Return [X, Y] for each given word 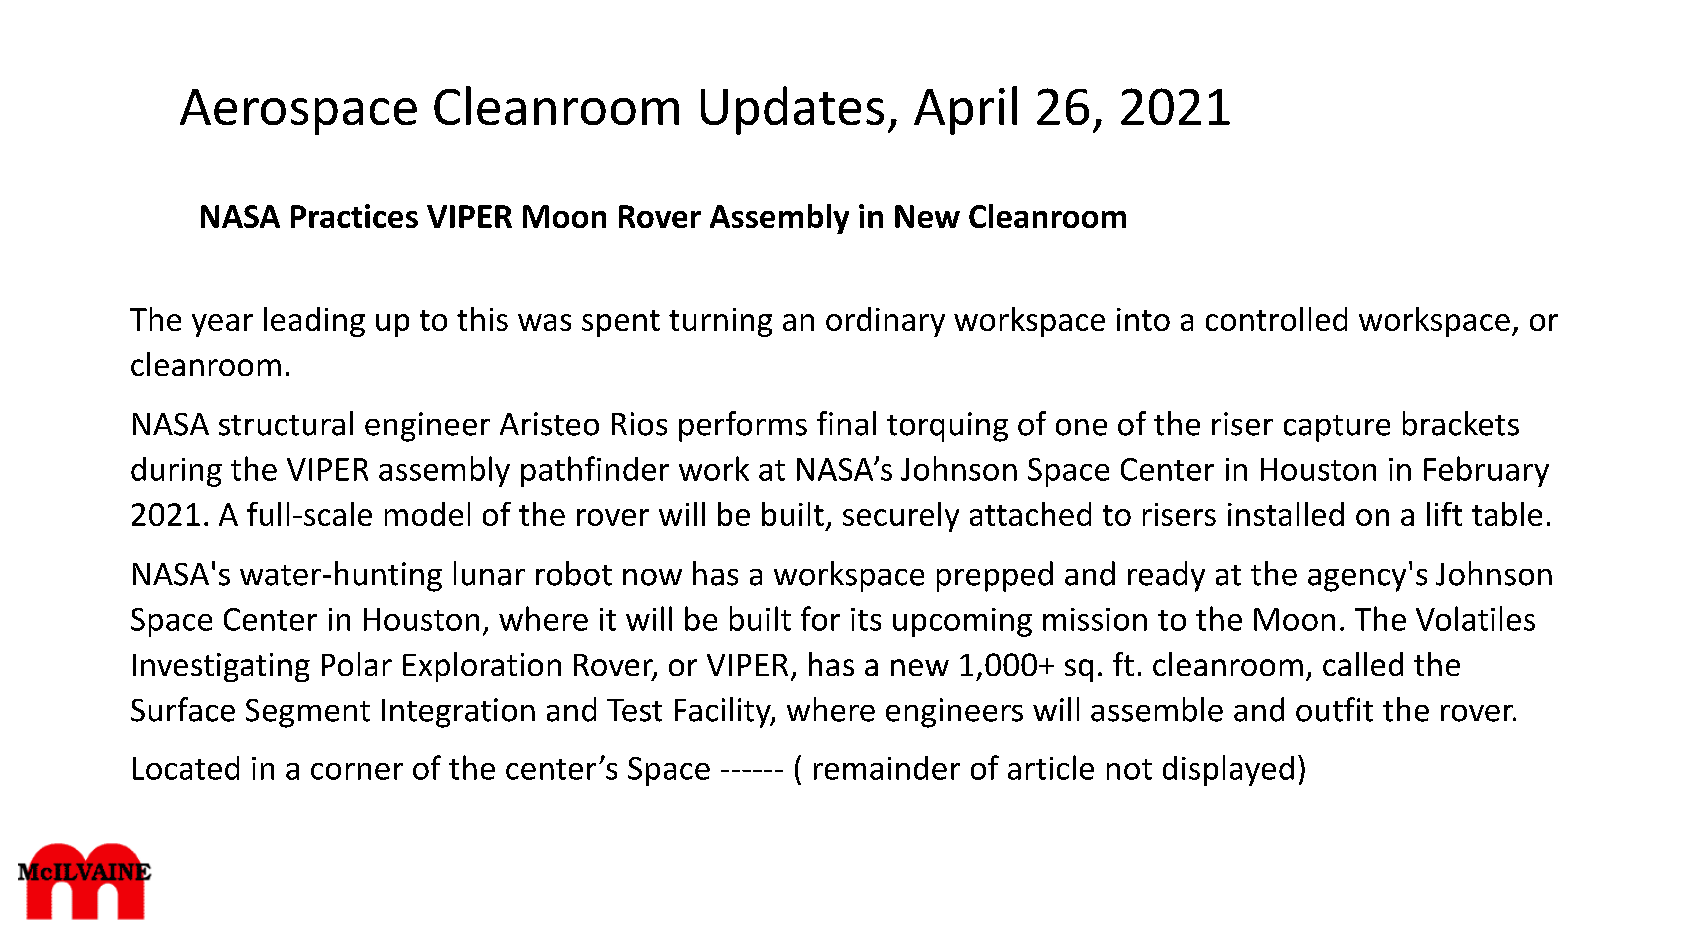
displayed [1228, 770]
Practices [354, 216]
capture [1337, 428]
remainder [887, 768]
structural [286, 423]
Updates [792, 110]
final [846, 423]
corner [357, 771]
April [965, 110]
